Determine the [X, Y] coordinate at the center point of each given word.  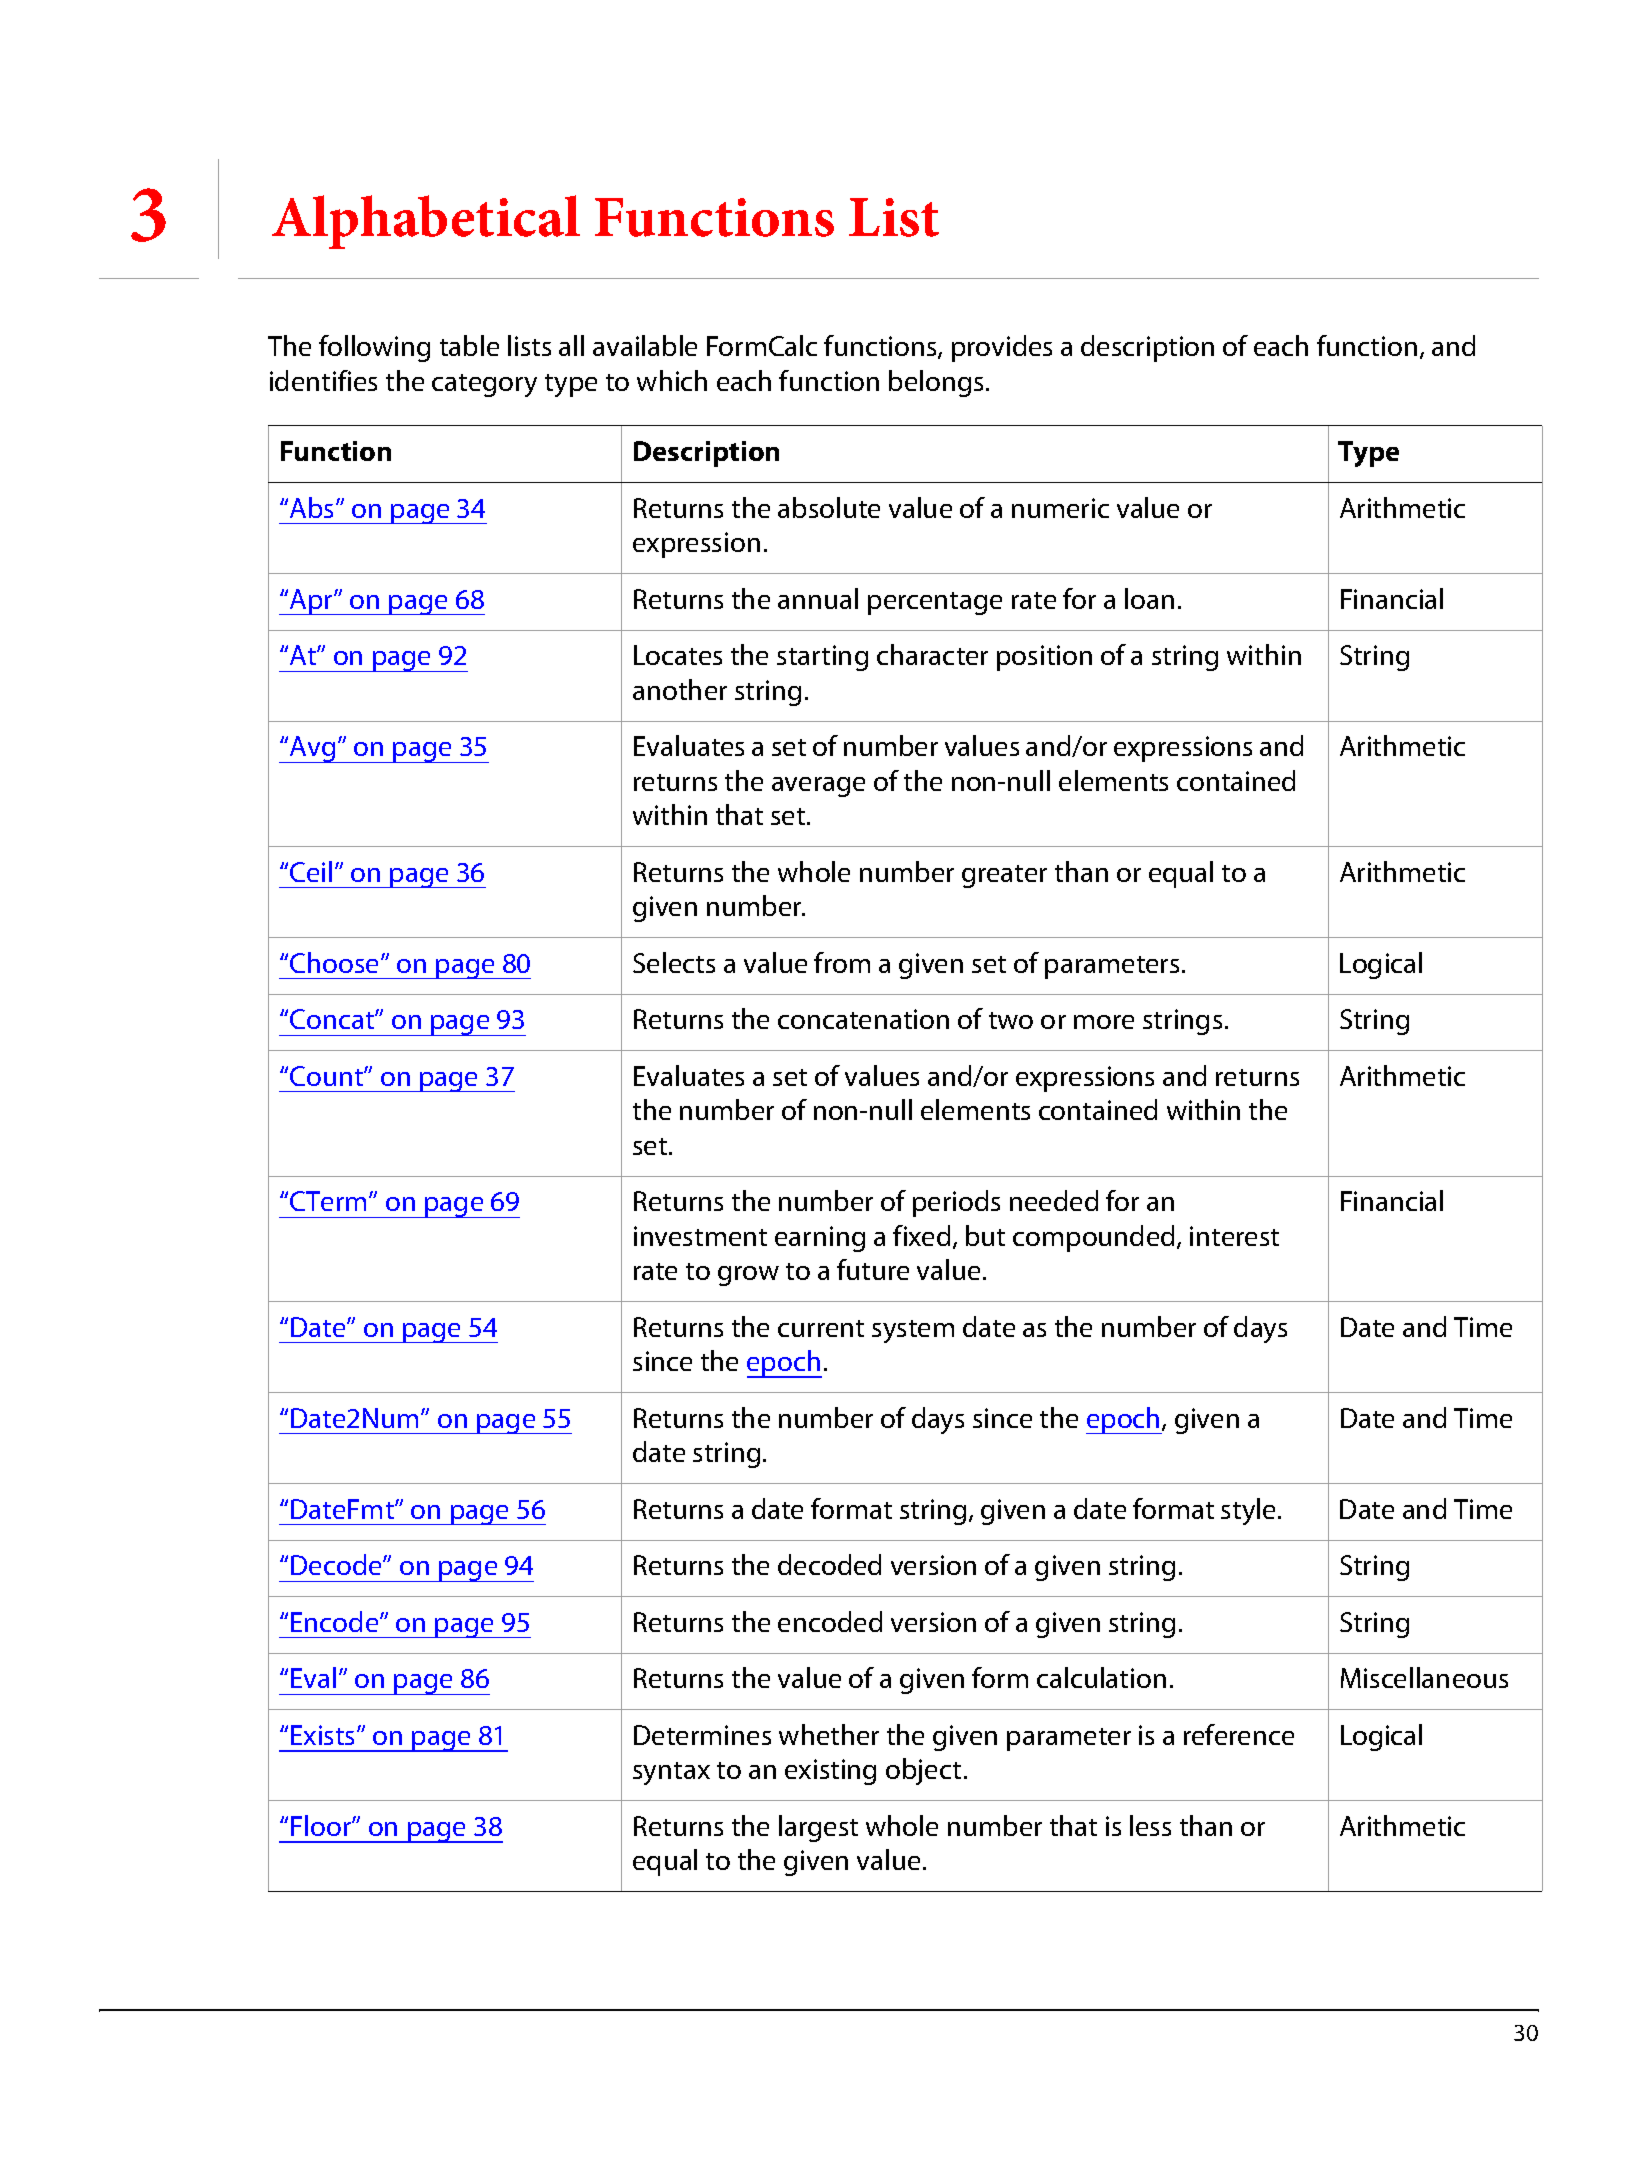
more [1104, 1022]
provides [1002, 348]
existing [830, 1772]
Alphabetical [426, 222]
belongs [938, 383]
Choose [336, 962]
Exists [324, 1735]
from [842, 962]
